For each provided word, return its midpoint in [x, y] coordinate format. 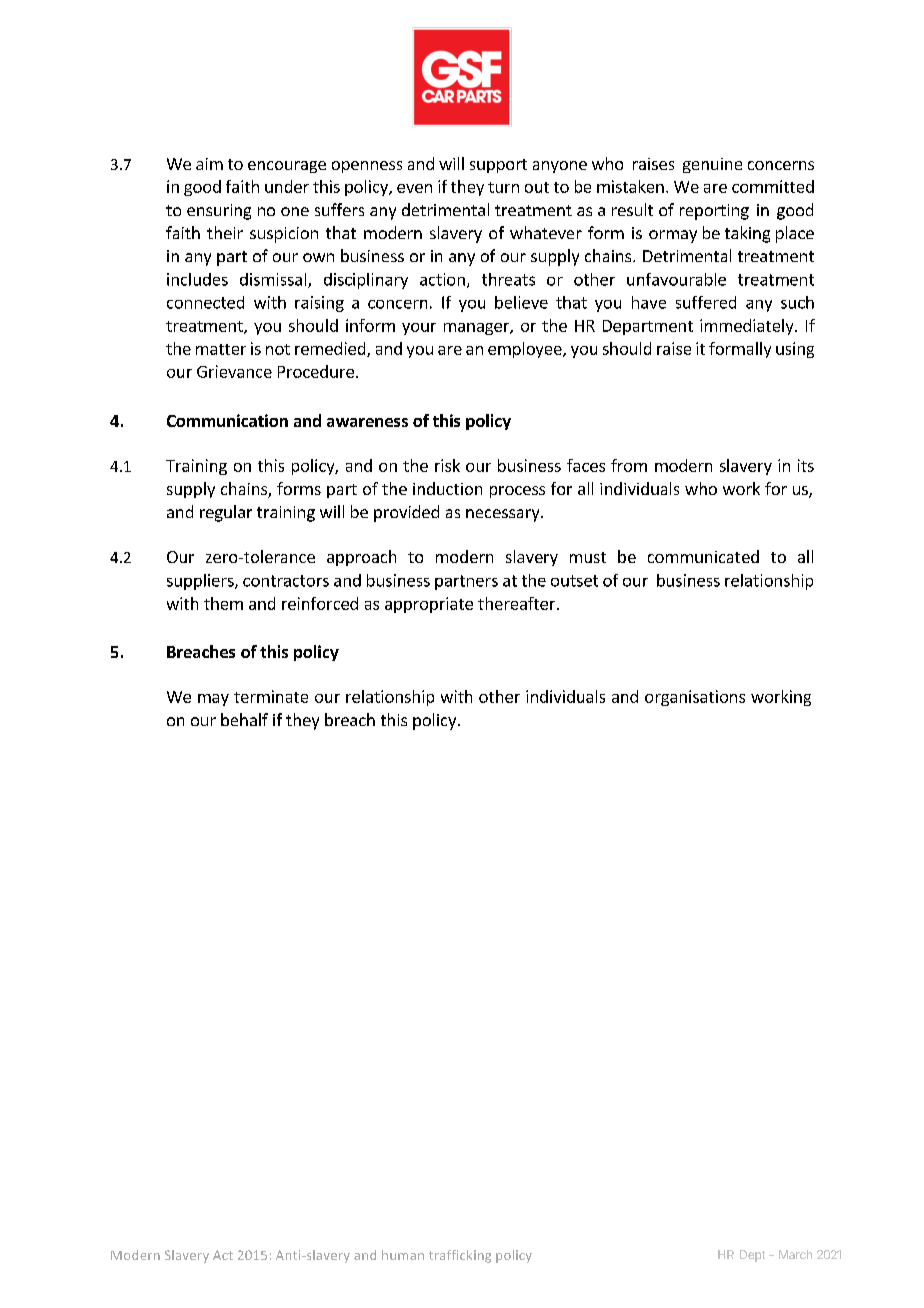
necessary [504, 515]
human [403, 1255]
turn [503, 187]
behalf [244, 719]
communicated [703, 556]
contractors [286, 581]
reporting [714, 212]
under [287, 186]
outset [574, 581]
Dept [752, 1256]
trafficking [460, 1256]
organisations [695, 698]
